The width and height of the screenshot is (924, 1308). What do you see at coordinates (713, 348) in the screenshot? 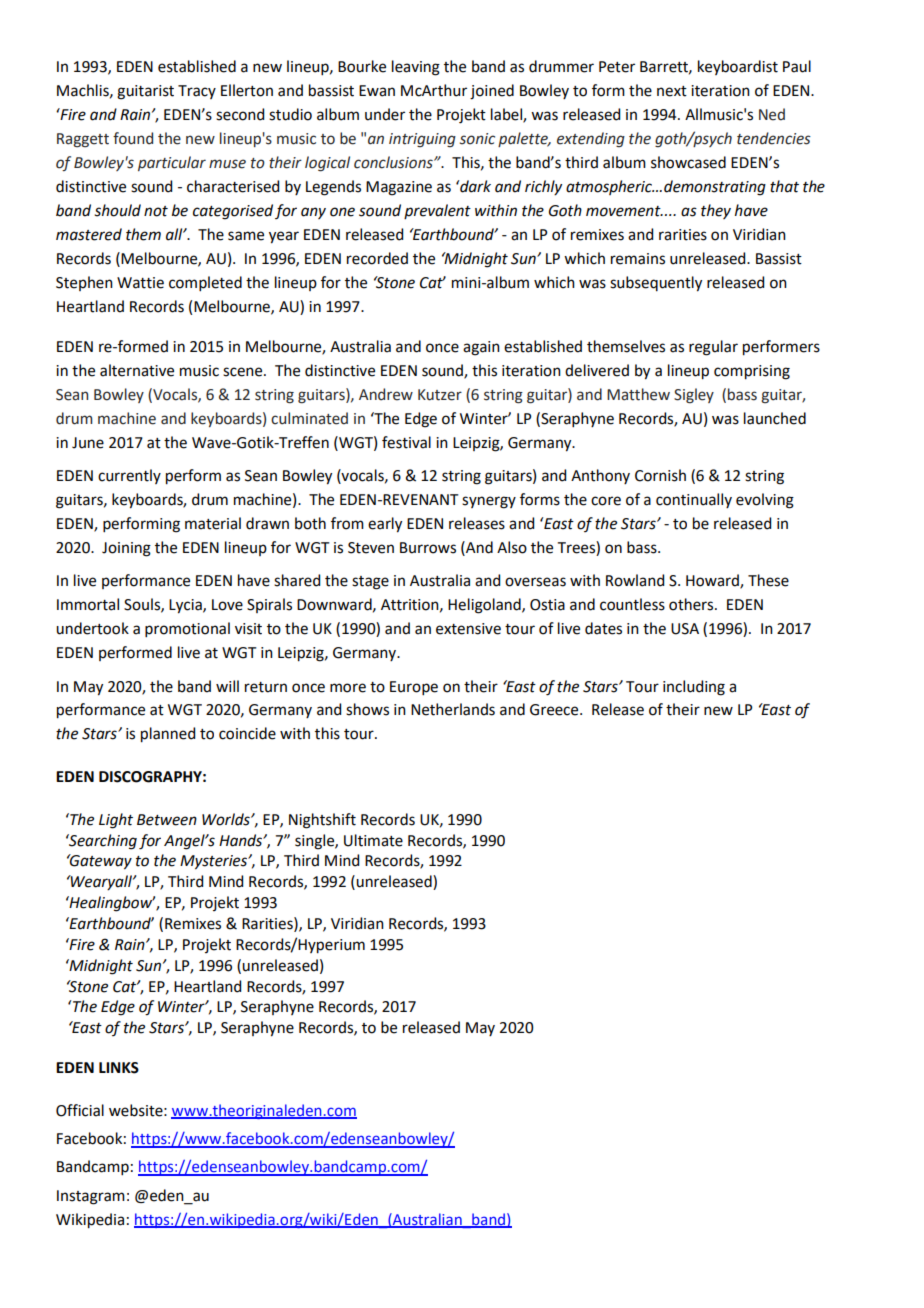
I see `regular` at bounding box center [713, 348].
